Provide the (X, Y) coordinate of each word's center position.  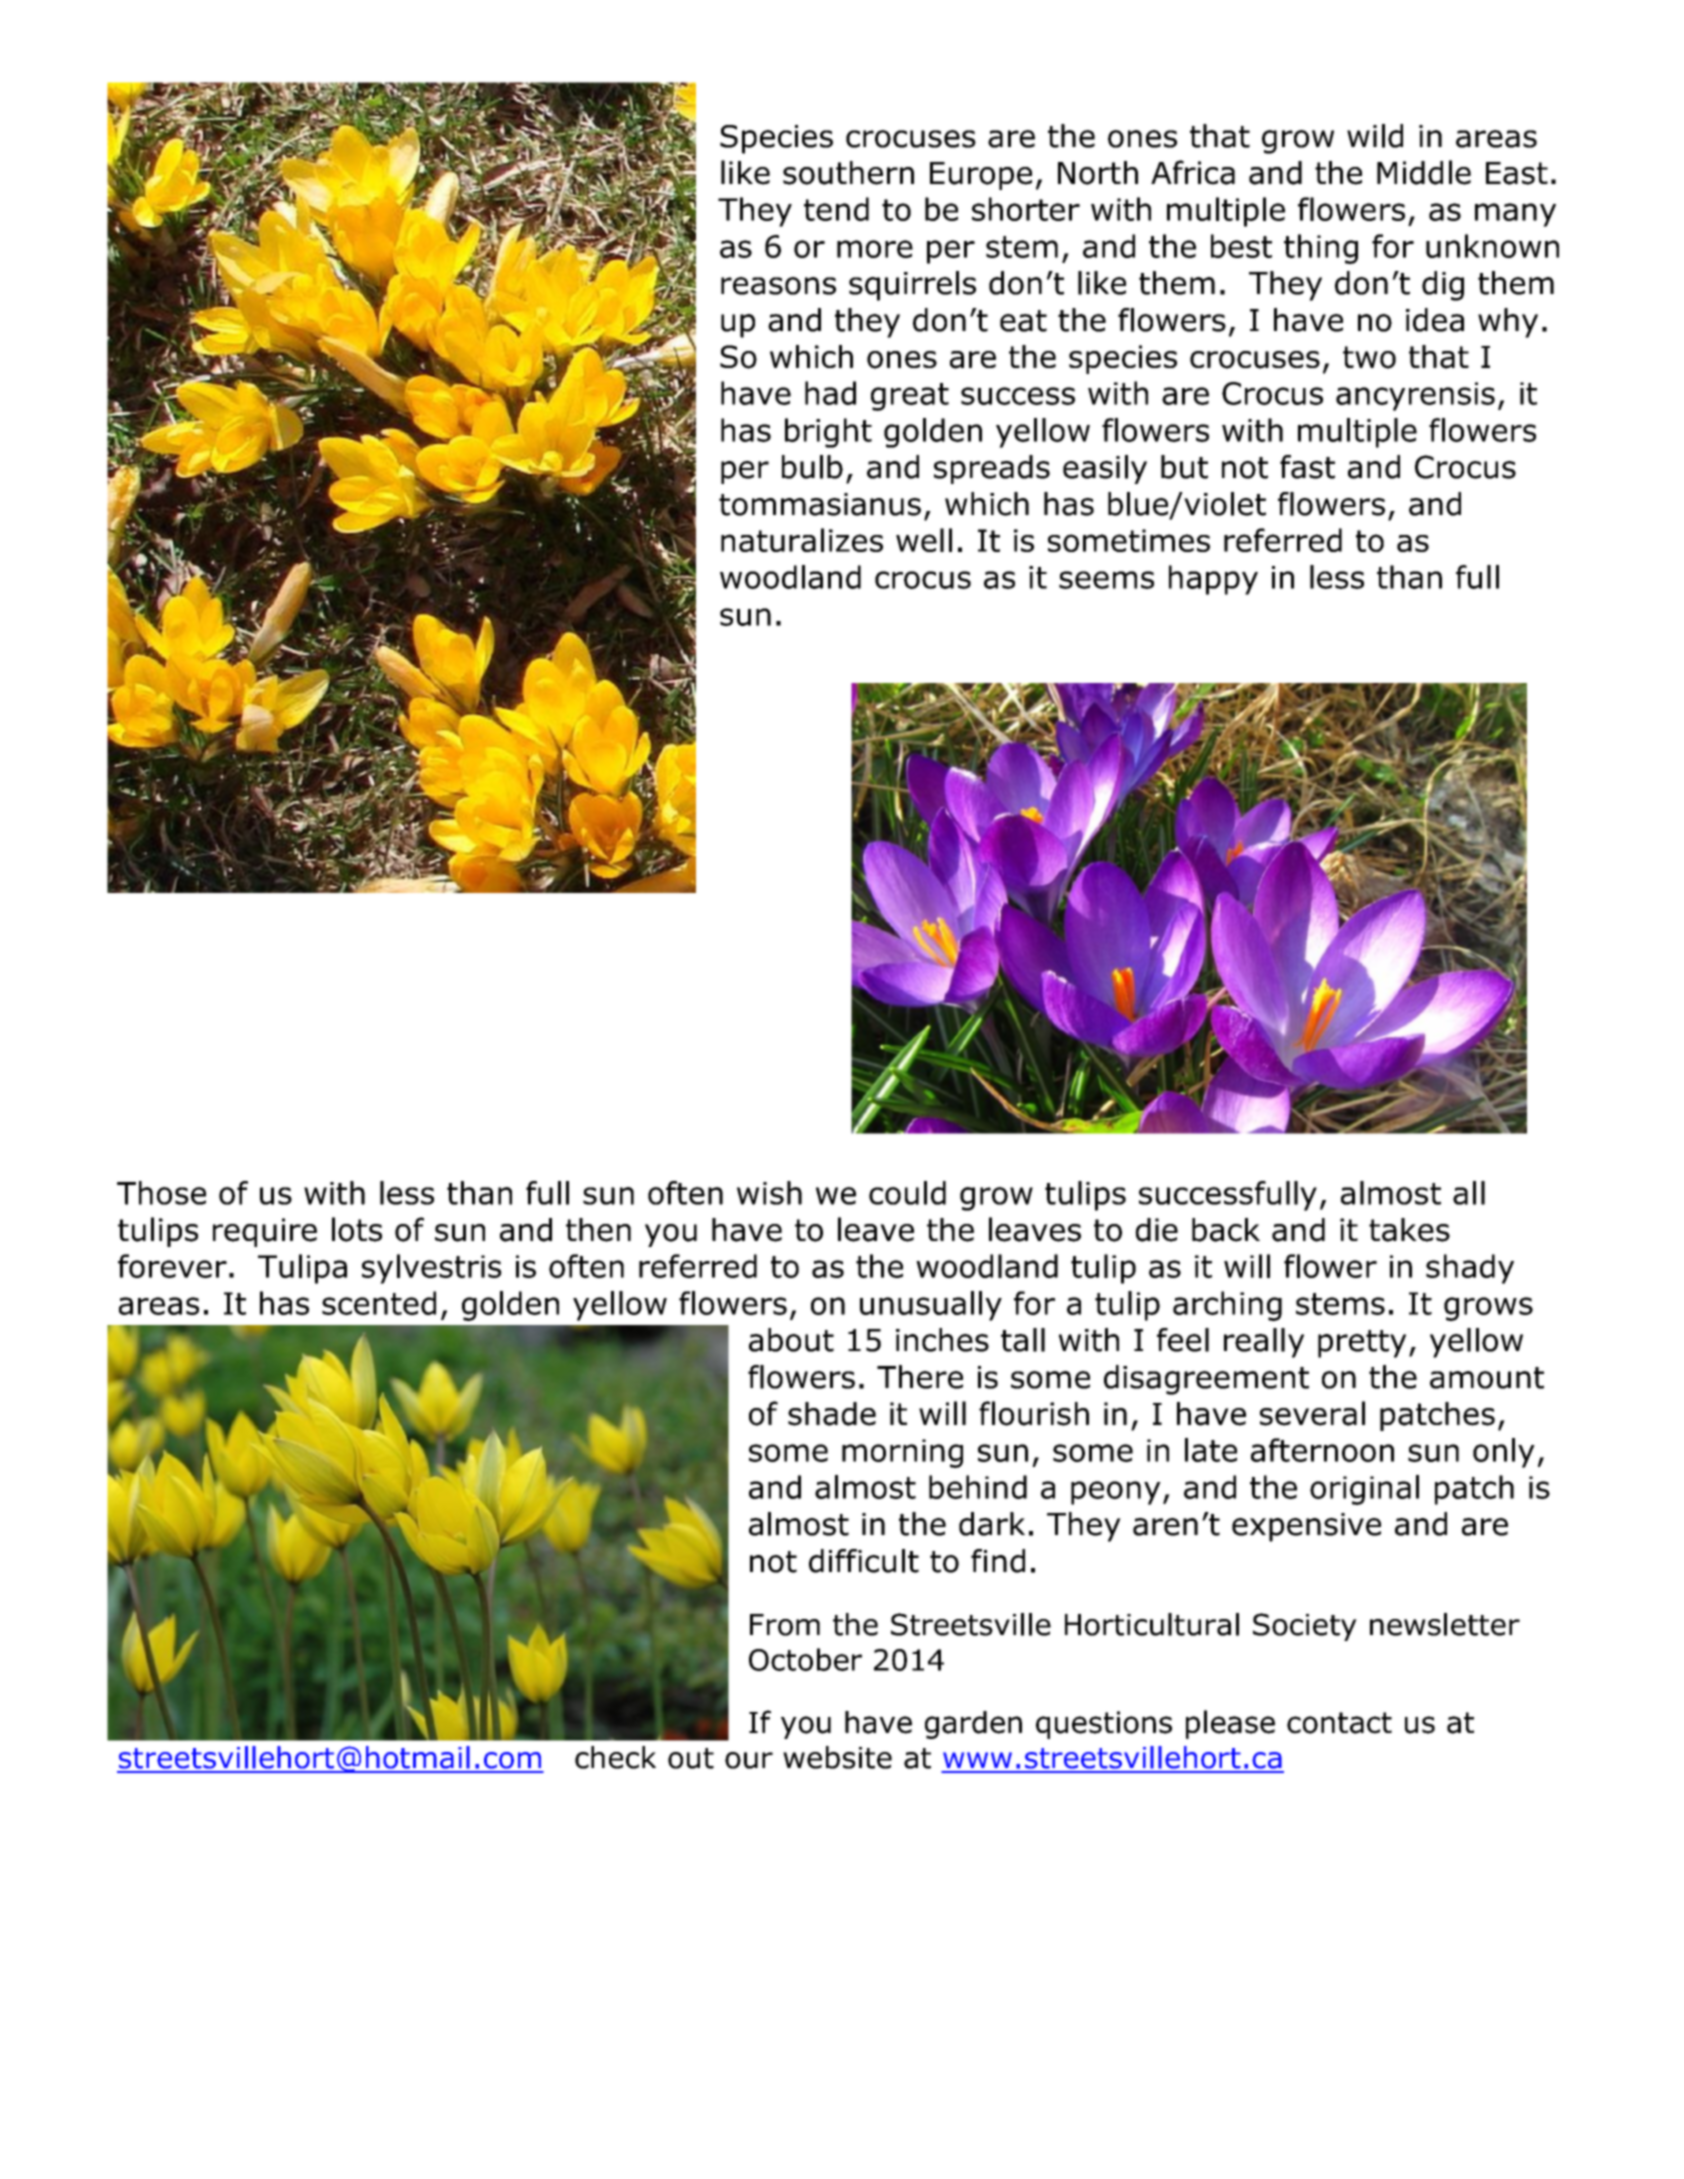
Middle (1424, 172)
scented (379, 1303)
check (615, 1757)
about (791, 1340)
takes (1409, 1230)
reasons (778, 286)
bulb (812, 467)
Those (161, 1193)
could (907, 1193)
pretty (1362, 1344)
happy (1213, 580)
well (924, 540)
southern (848, 173)
